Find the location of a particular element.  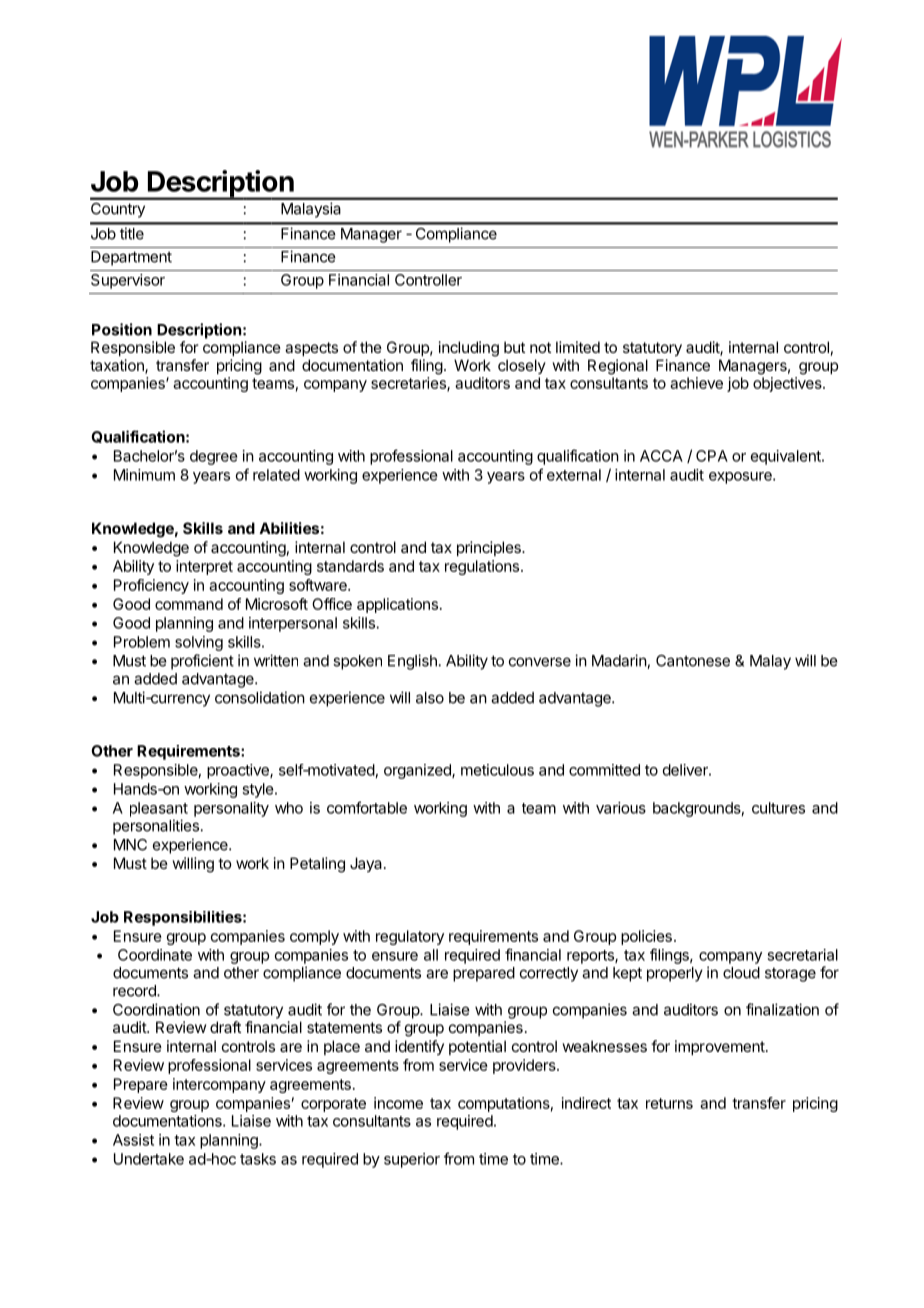

also is located at coordinates (430, 698).
